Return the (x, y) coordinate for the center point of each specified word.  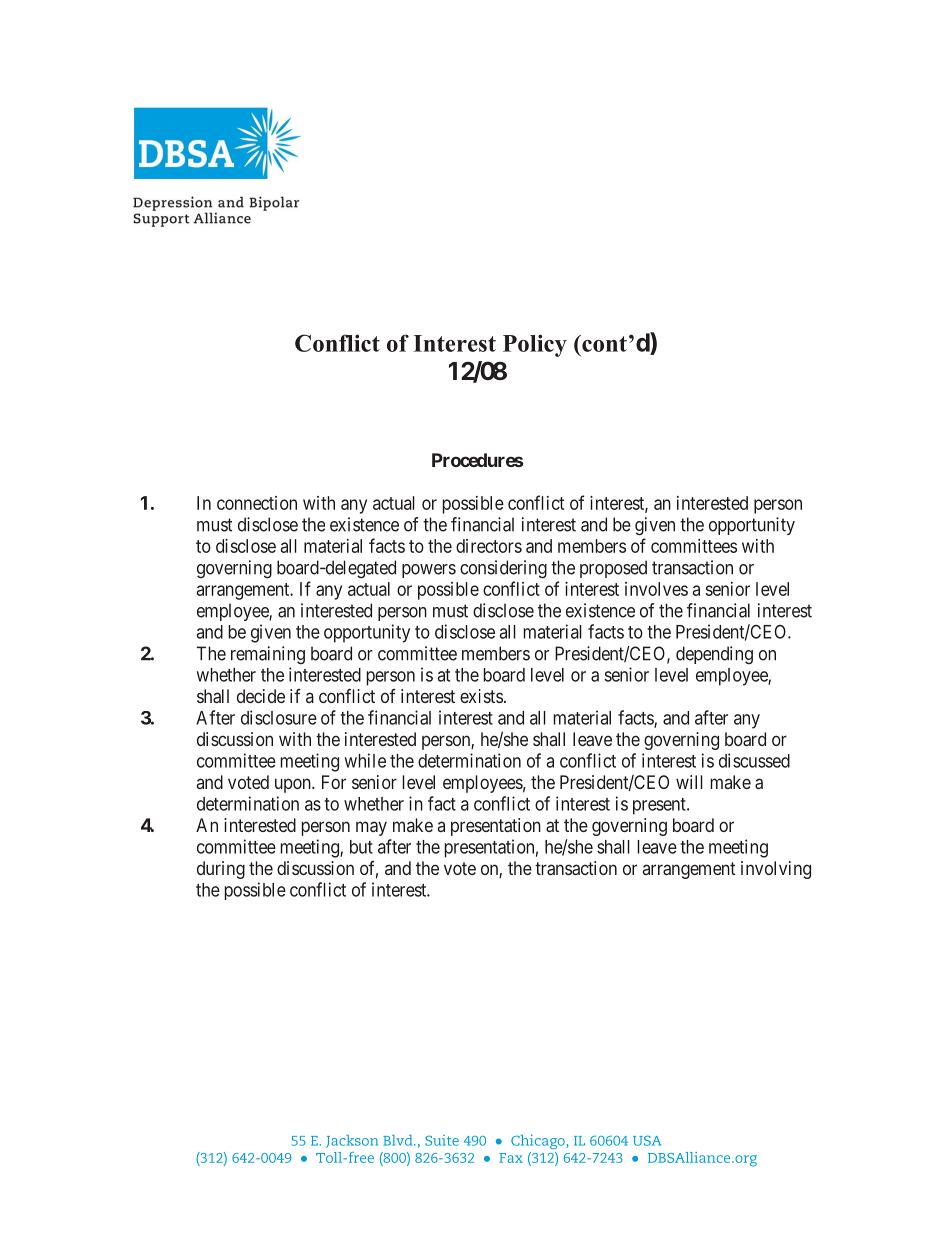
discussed (754, 760)
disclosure (279, 717)
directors (489, 546)
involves (656, 589)
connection (257, 503)
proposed (613, 569)
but (361, 847)
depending (714, 655)
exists (481, 696)
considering (503, 569)
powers (429, 571)
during (221, 870)
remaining (268, 655)
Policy (535, 345)
